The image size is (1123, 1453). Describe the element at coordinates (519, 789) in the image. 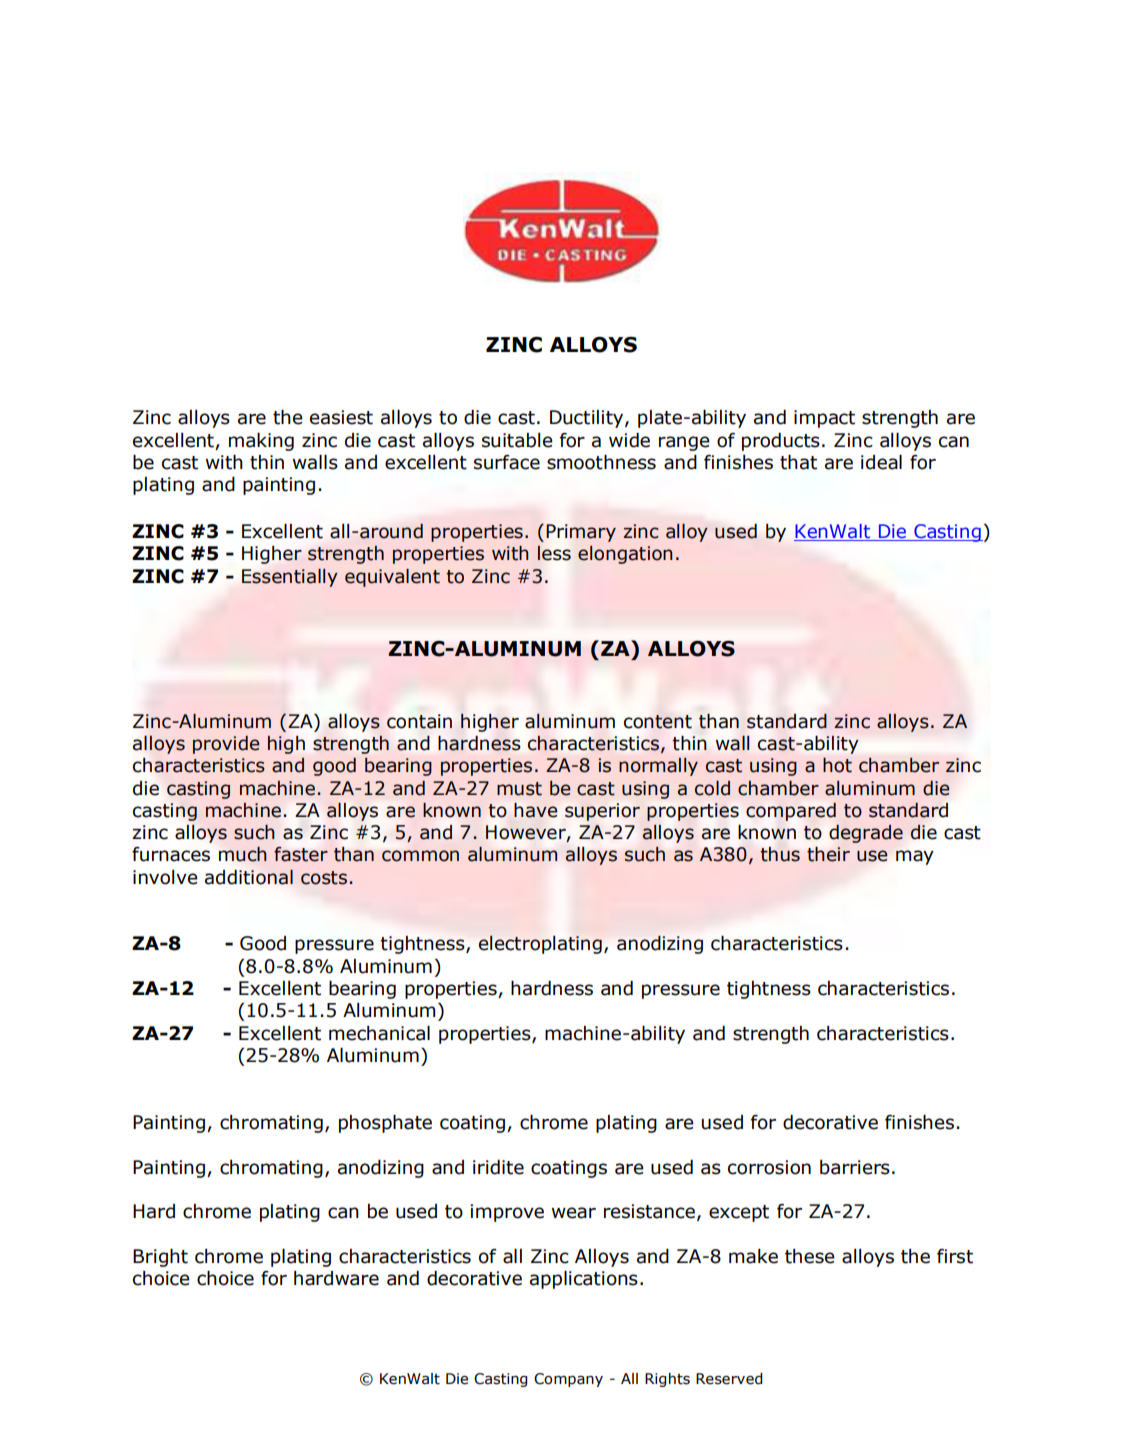

I see `must` at that location.
